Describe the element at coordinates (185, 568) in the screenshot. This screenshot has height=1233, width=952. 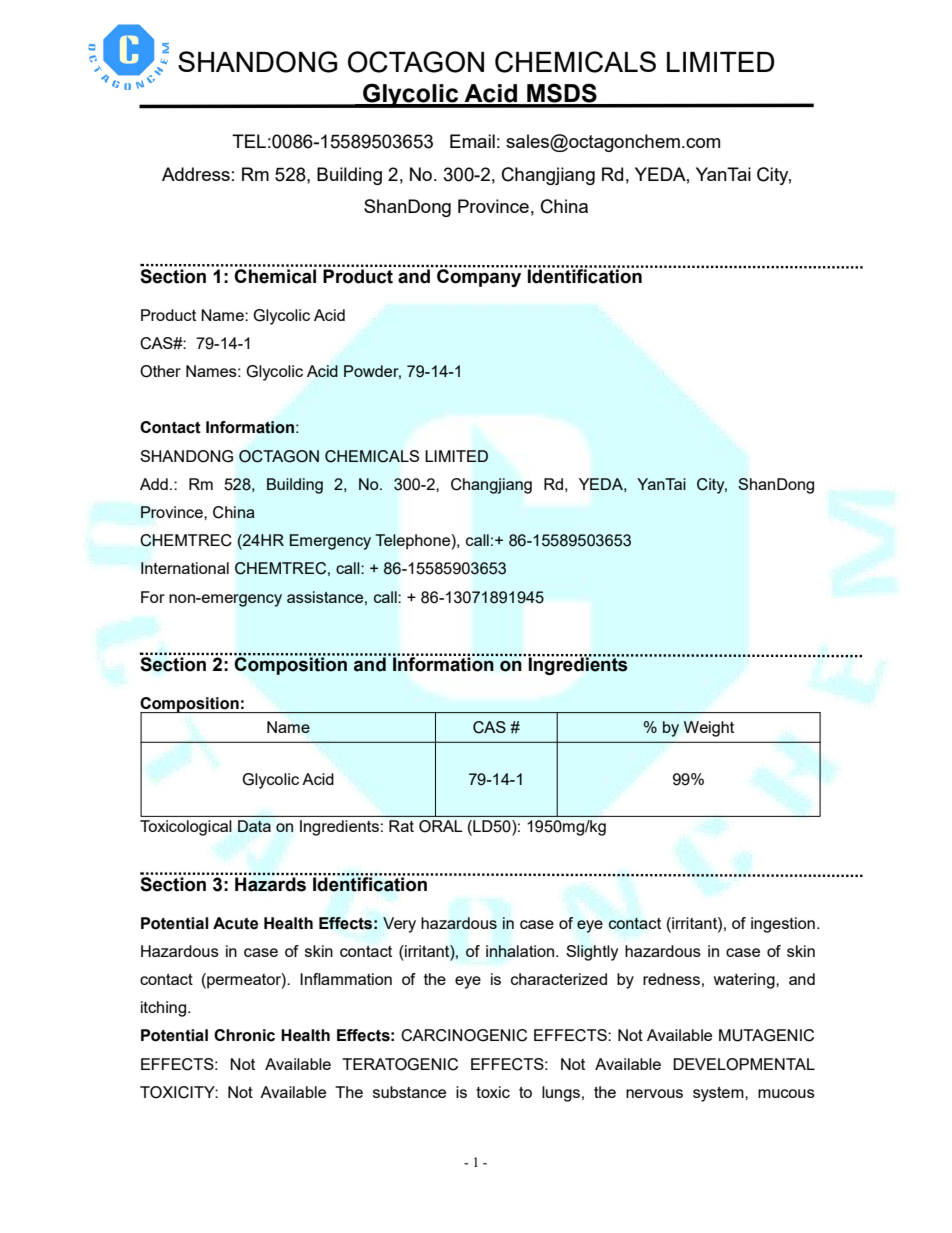
I see `International` at that location.
